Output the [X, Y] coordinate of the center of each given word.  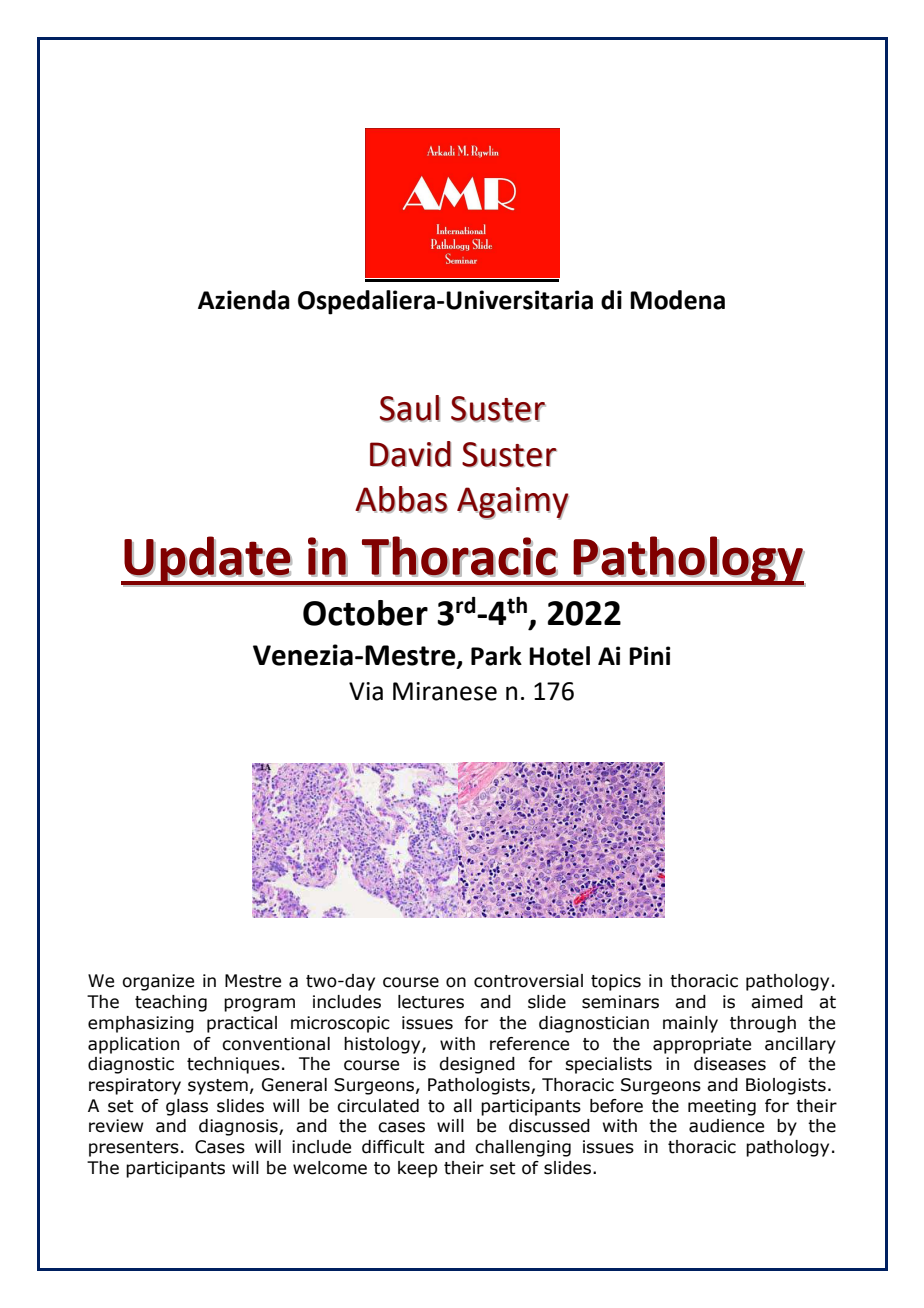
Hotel [559, 656]
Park [496, 656]
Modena [677, 300]
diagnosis [239, 1127]
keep [418, 1169]
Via [366, 691]
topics [616, 982]
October [365, 613]
